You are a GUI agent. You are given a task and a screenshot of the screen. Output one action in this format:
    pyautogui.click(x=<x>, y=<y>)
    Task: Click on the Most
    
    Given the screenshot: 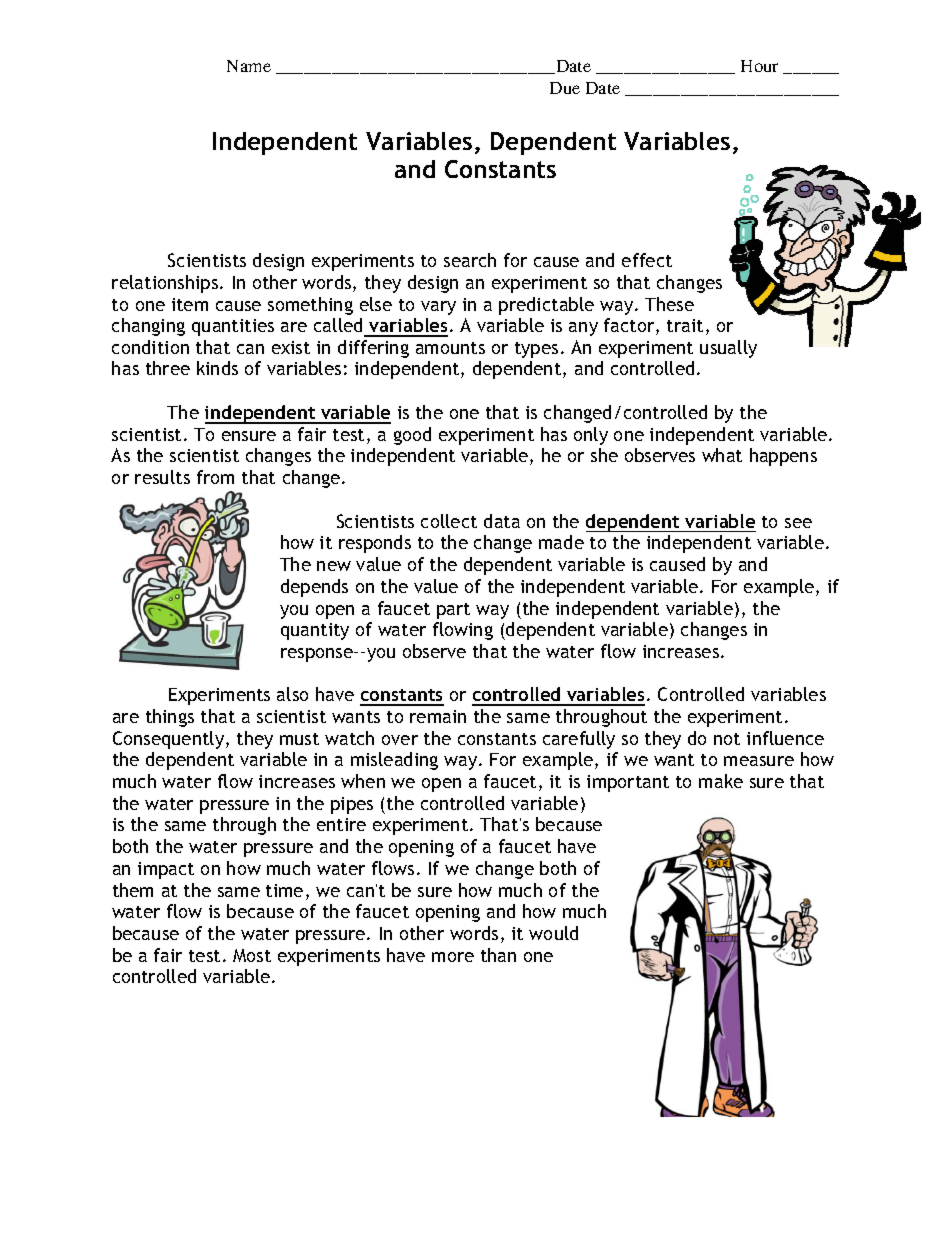 What is the action you would take?
    pyautogui.click(x=252, y=955)
